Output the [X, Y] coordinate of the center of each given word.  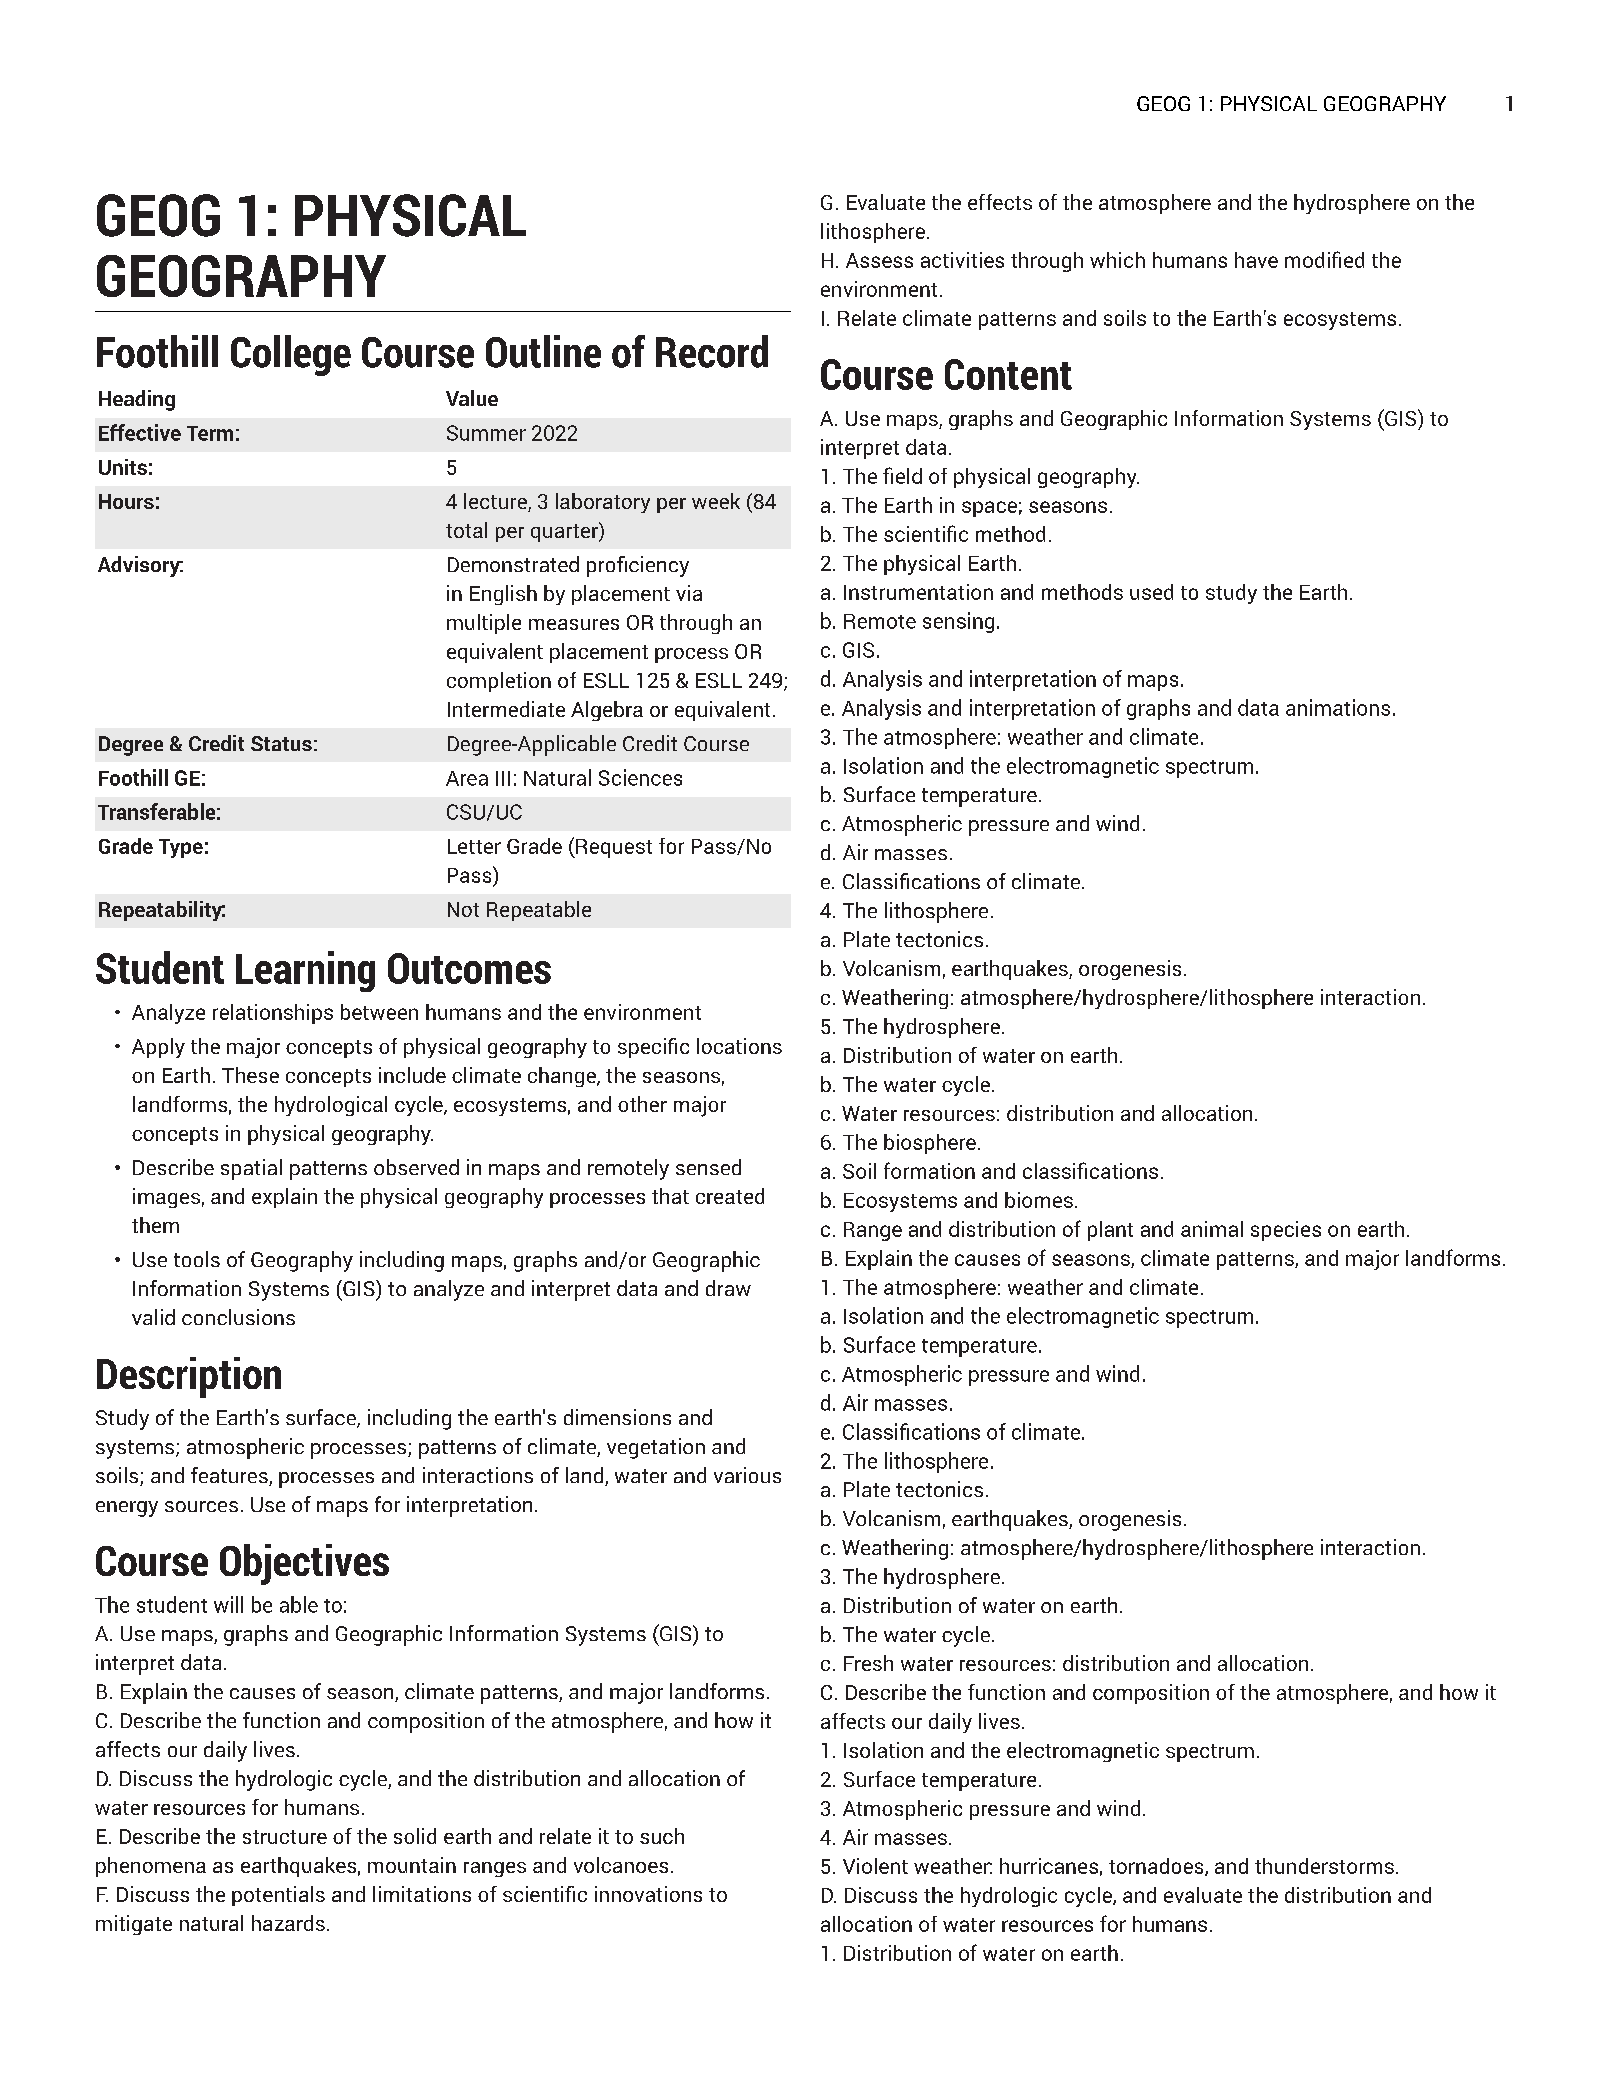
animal [1212, 1229]
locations [739, 1046]
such [662, 1836]
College [291, 355]
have [1256, 260]
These [250, 1075]
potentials [278, 1896]
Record [712, 351]
